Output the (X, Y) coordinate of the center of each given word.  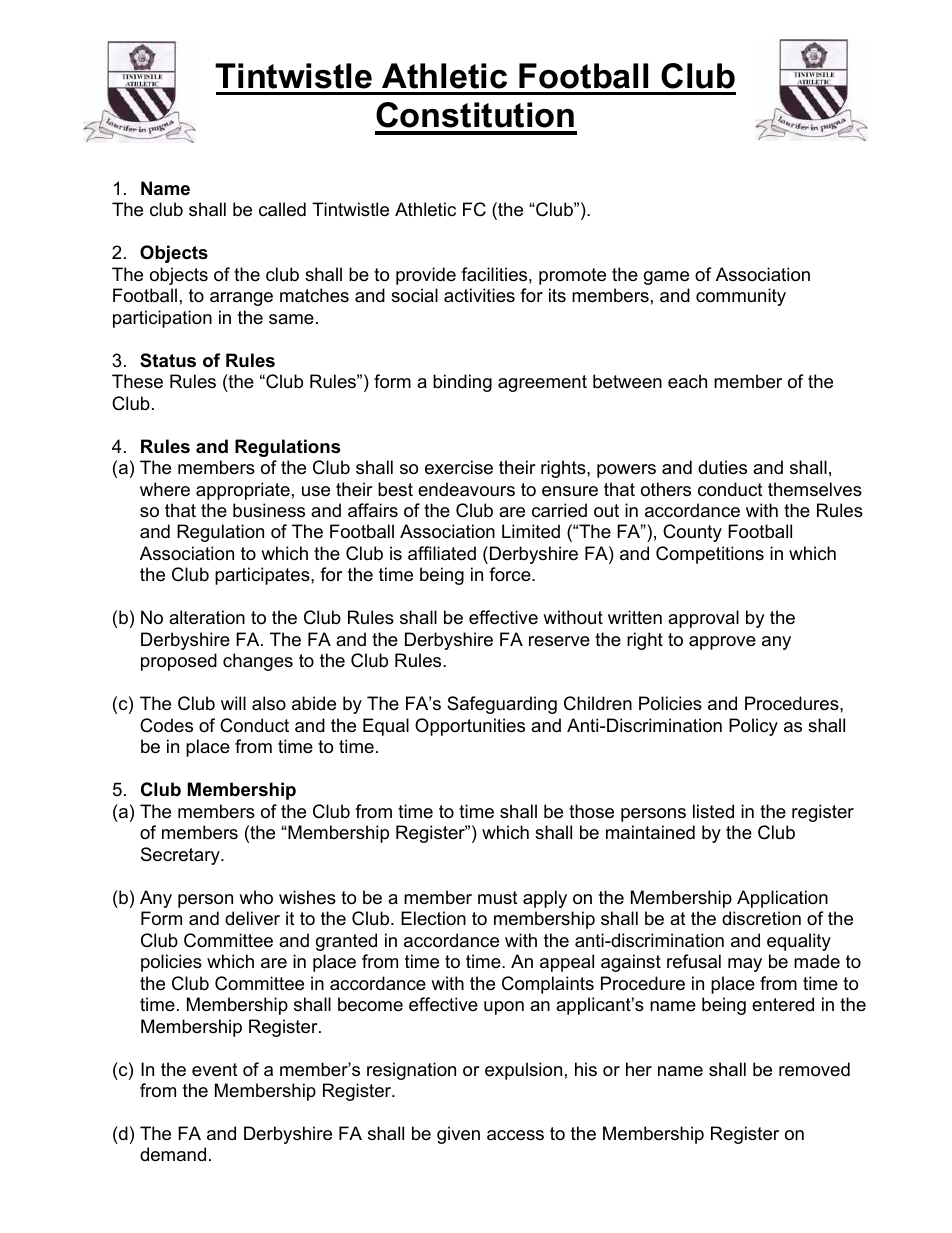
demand (173, 1154)
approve (722, 643)
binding (462, 383)
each (687, 381)
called (282, 209)
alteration (207, 617)
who (256, 897)
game (666, 278)
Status (168, 360)
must (498, 897)
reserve (559, 641)
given (458, 1135)
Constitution (475, 115)
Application (782, 899)
